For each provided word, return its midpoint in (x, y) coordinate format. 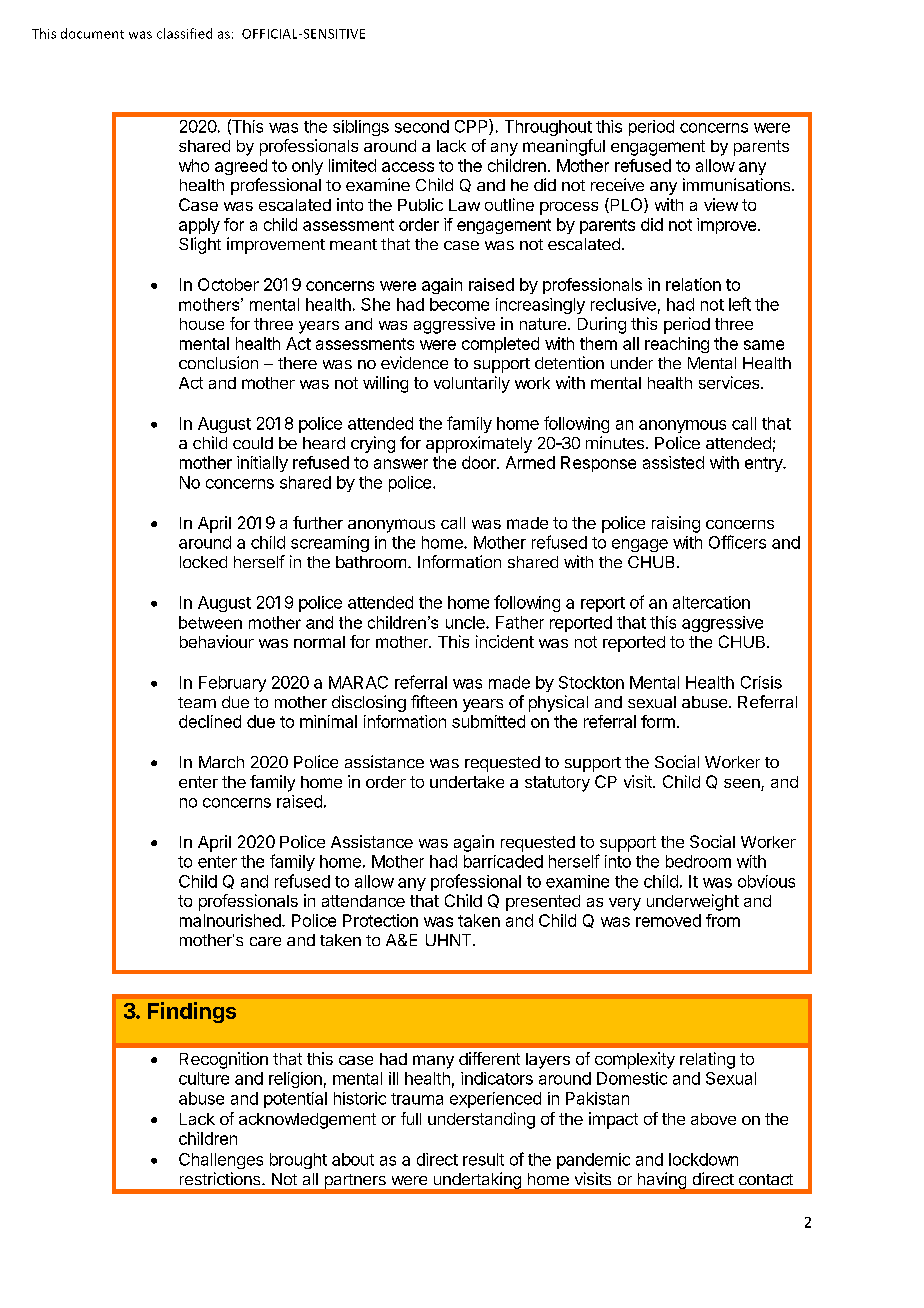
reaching (677, 345)
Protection (380, 920)
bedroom (698, 861)
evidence (414, 362)
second (422, 126)
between (210, 622)
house (202, 324)
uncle (466, 622)
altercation (711, 602)
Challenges (221, 1161)
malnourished (230, 920)
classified (184, 33)
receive (617, 184)
